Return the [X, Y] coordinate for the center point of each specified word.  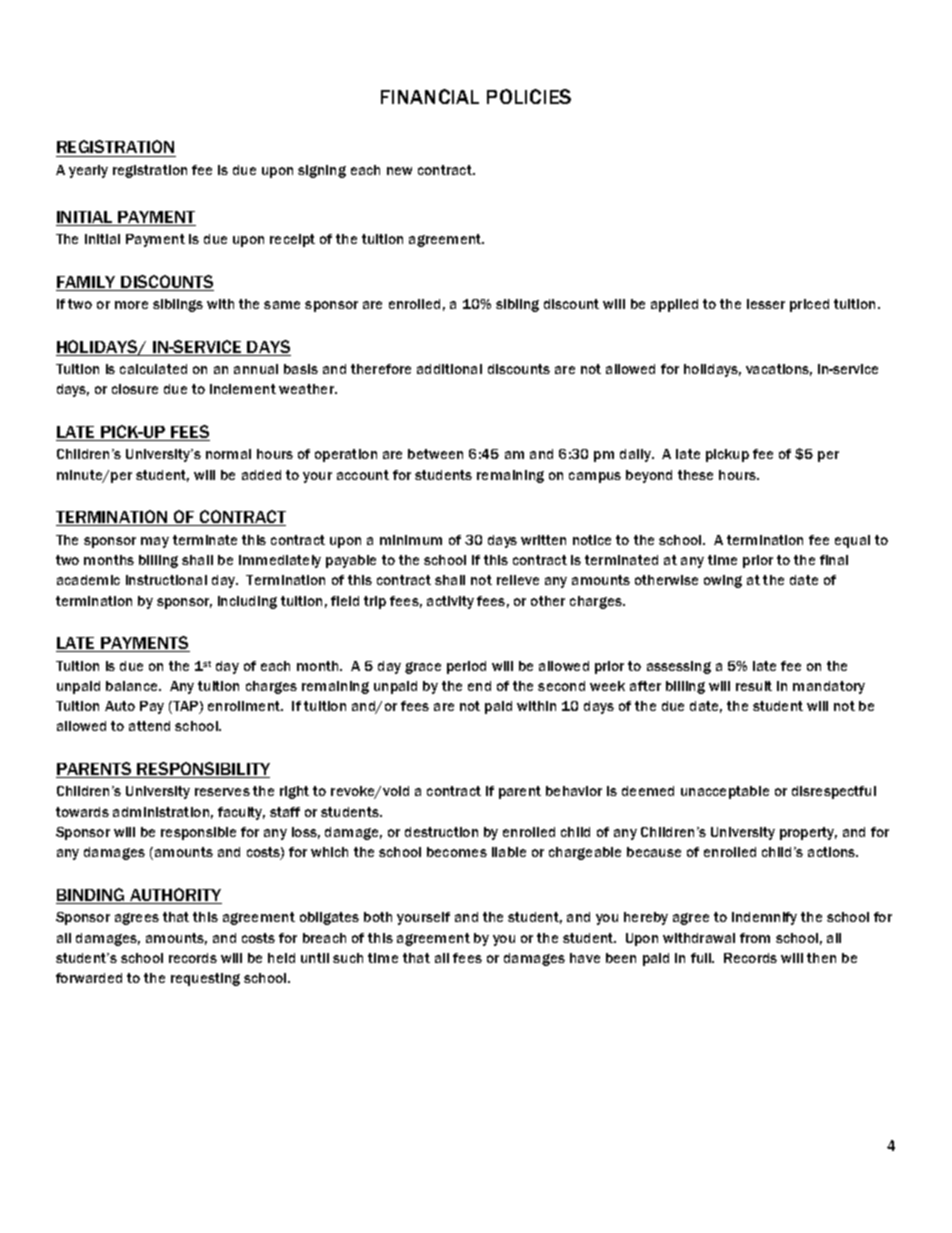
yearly [88, 171]
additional [449, 369]
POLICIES [529, 96]
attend [149, 726]
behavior [574, 791]
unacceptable [725, 792]
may [155, 542]
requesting [205, 979]
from [755, 938]
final [834, 560]
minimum [411, 540]
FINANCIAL [430, 96]
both [378, 917]
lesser [766, 304]
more [131, 305]
